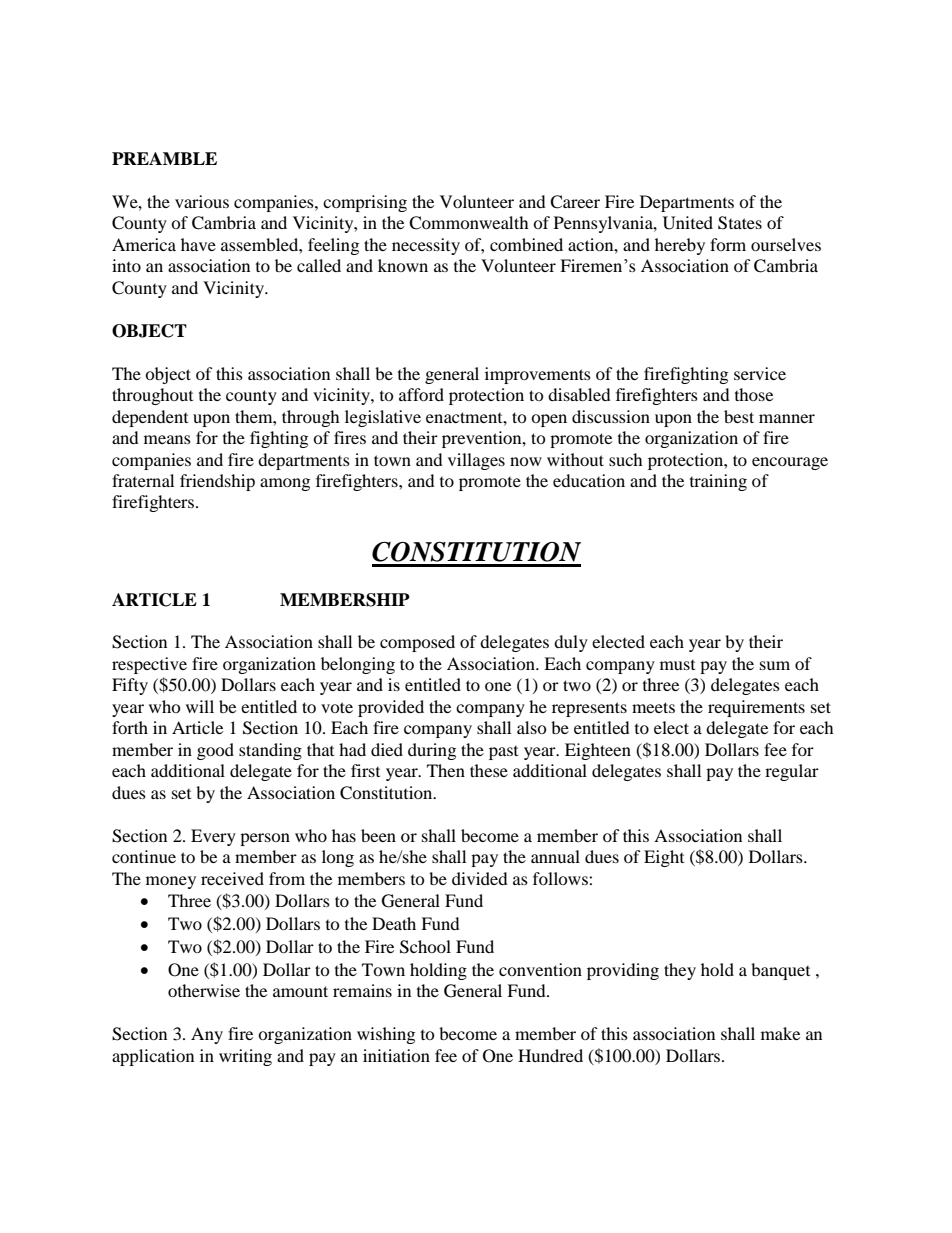 The image size is (952, 1233). Describe the element at coordinates (780, 1033) in the image. I see `make` at that location.
